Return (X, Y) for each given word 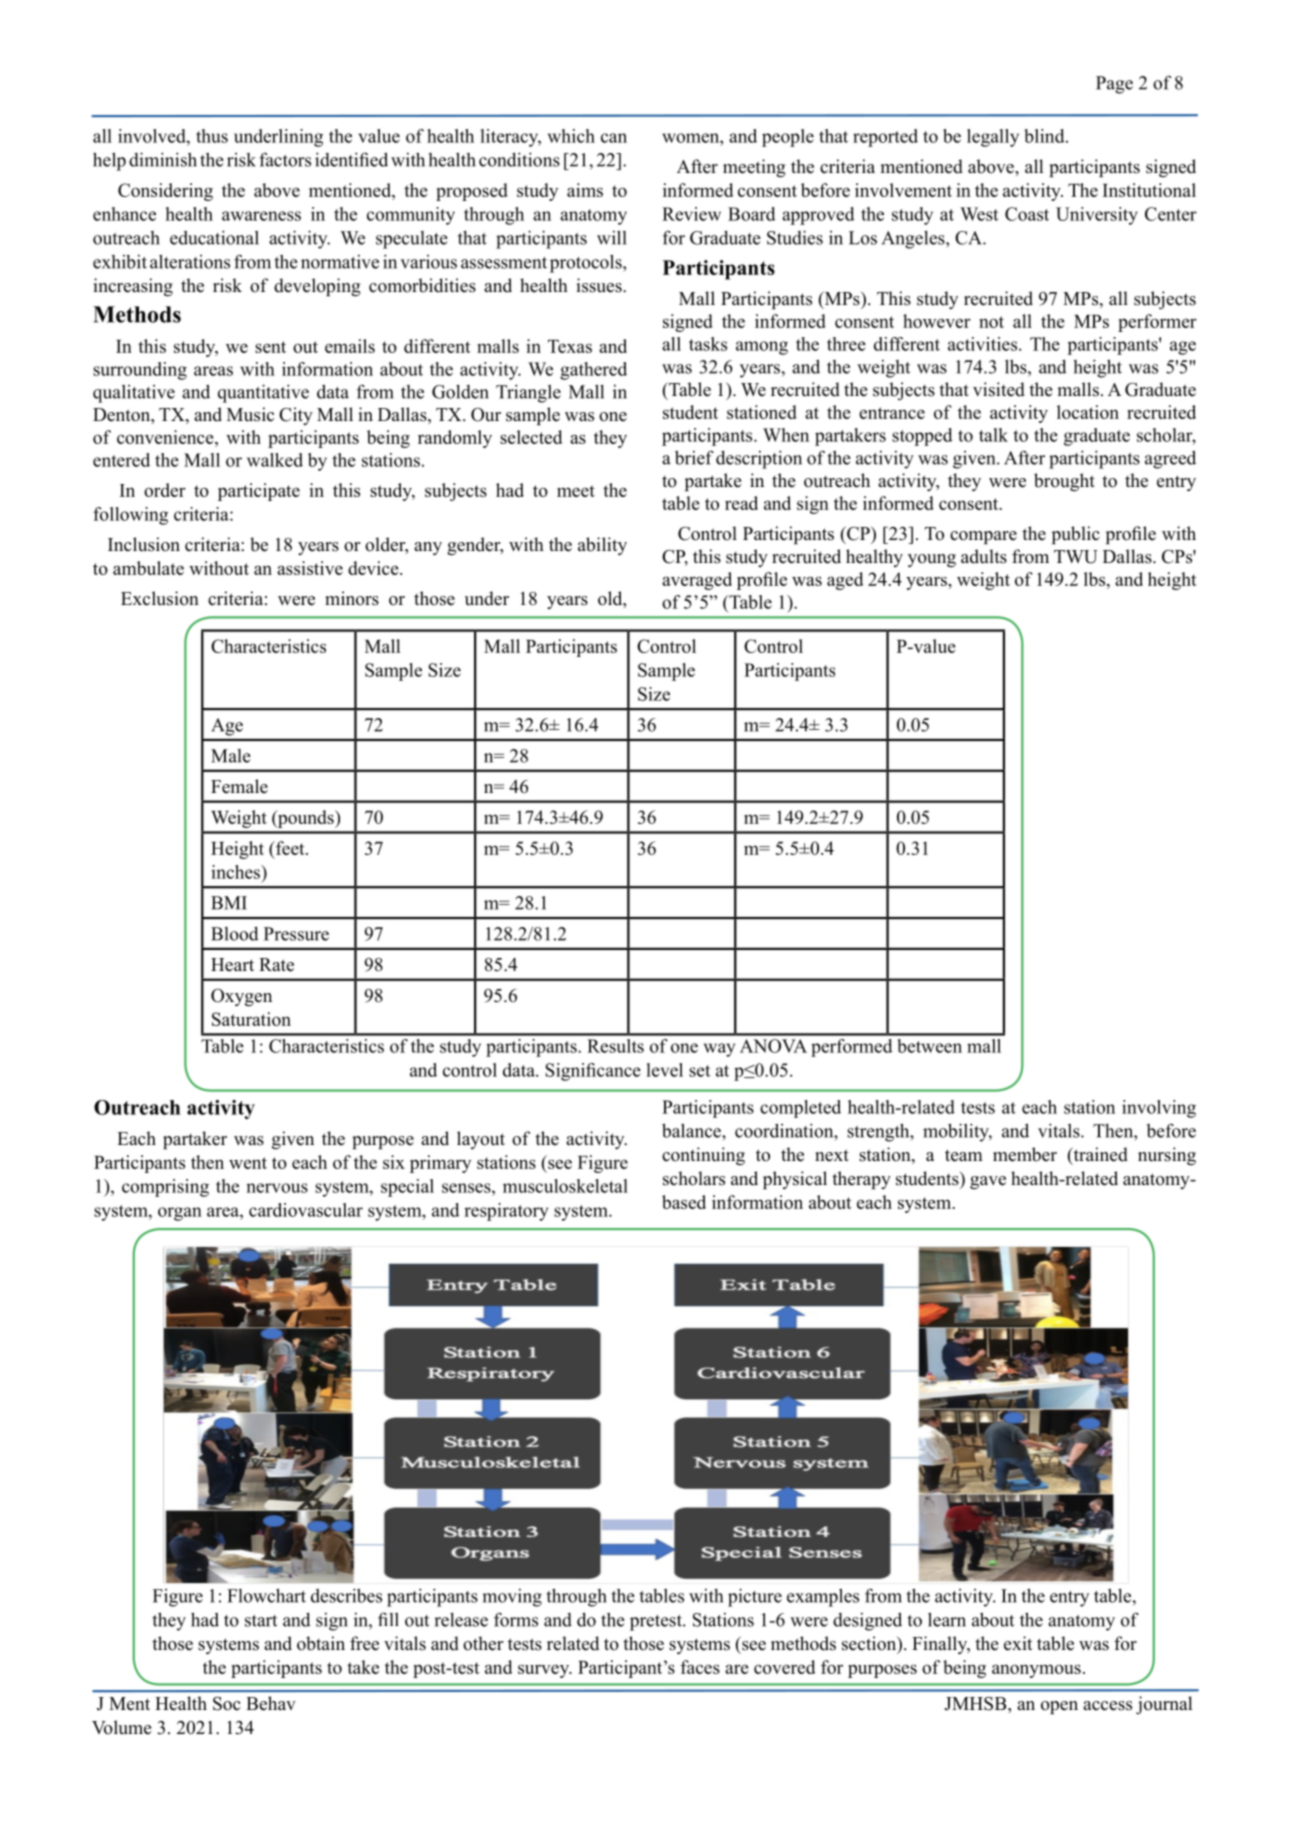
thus (212, 136)
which (571, 136)
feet (290, 848)
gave (988, 1182)
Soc (227, 1704)
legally (993, 138)
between (929, 1046)
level (665, 1070)
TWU (1076, 557)
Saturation (251, 1019)
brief (694, 457)
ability (602, 546)
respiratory (506, 1212)
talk (993, 435)
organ (180, 1214)
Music (250, 414)
